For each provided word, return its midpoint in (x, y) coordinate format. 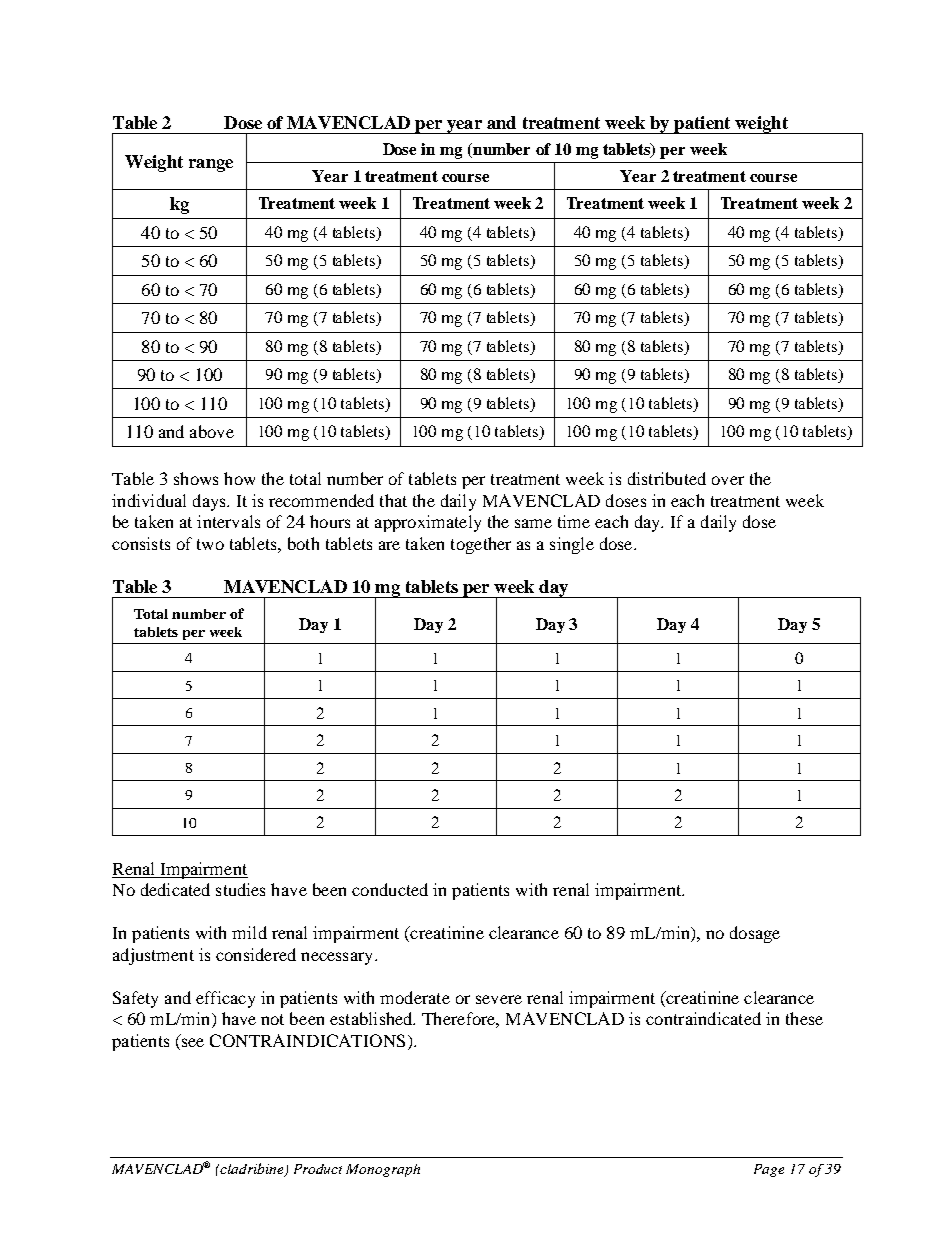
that (393, 500)
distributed (667, 478)
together (481, 545)
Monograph (383, 1170)
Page (769, 1170)
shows (196, 478)
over (728, 480)
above (212, 431)
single (572, 545)
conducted (390, 889)
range (211, 165)
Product (318, 1169)
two (210, 544)
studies (240, 889)
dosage (755, 934)
